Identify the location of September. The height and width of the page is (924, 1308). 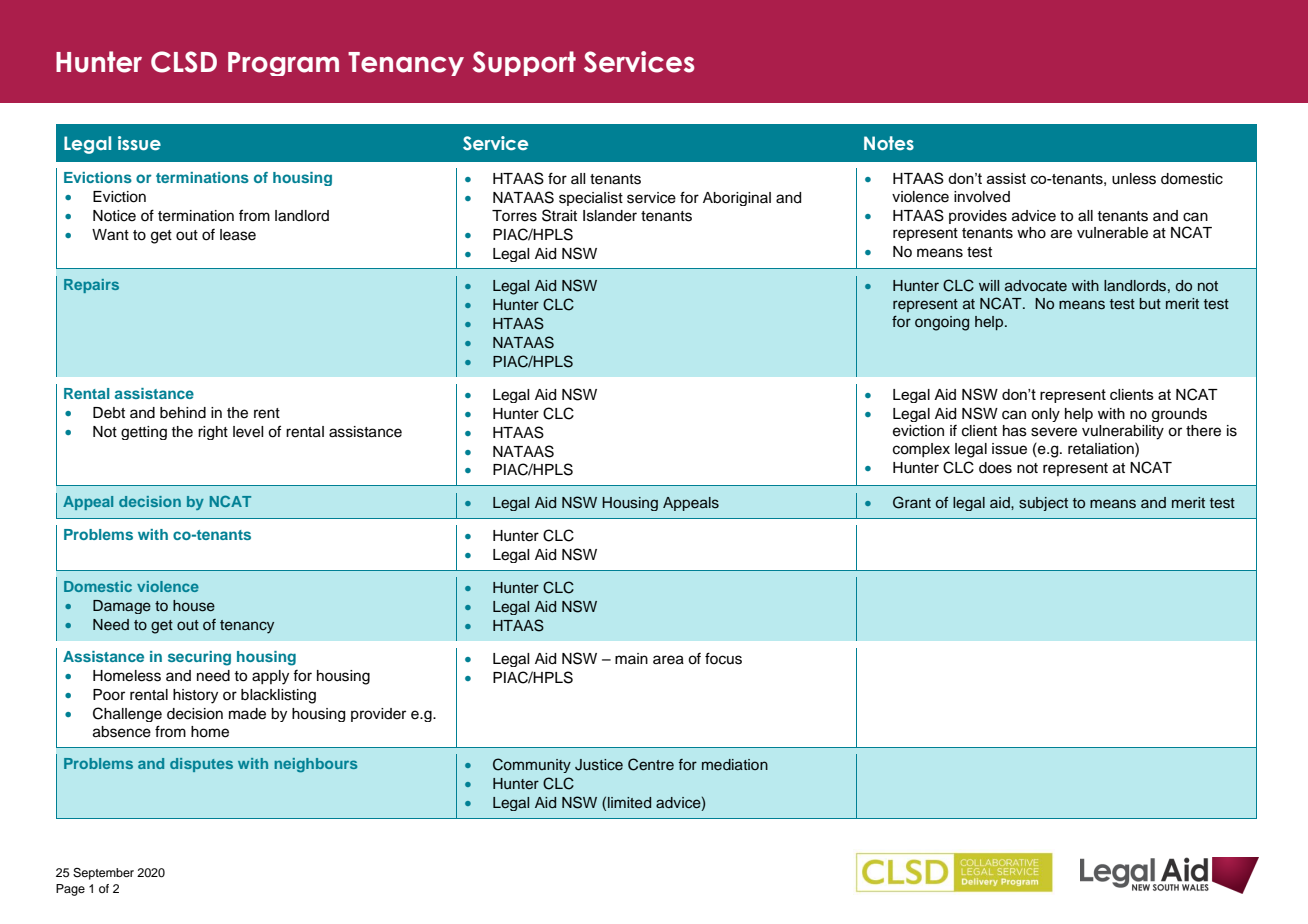
(103, 874).
